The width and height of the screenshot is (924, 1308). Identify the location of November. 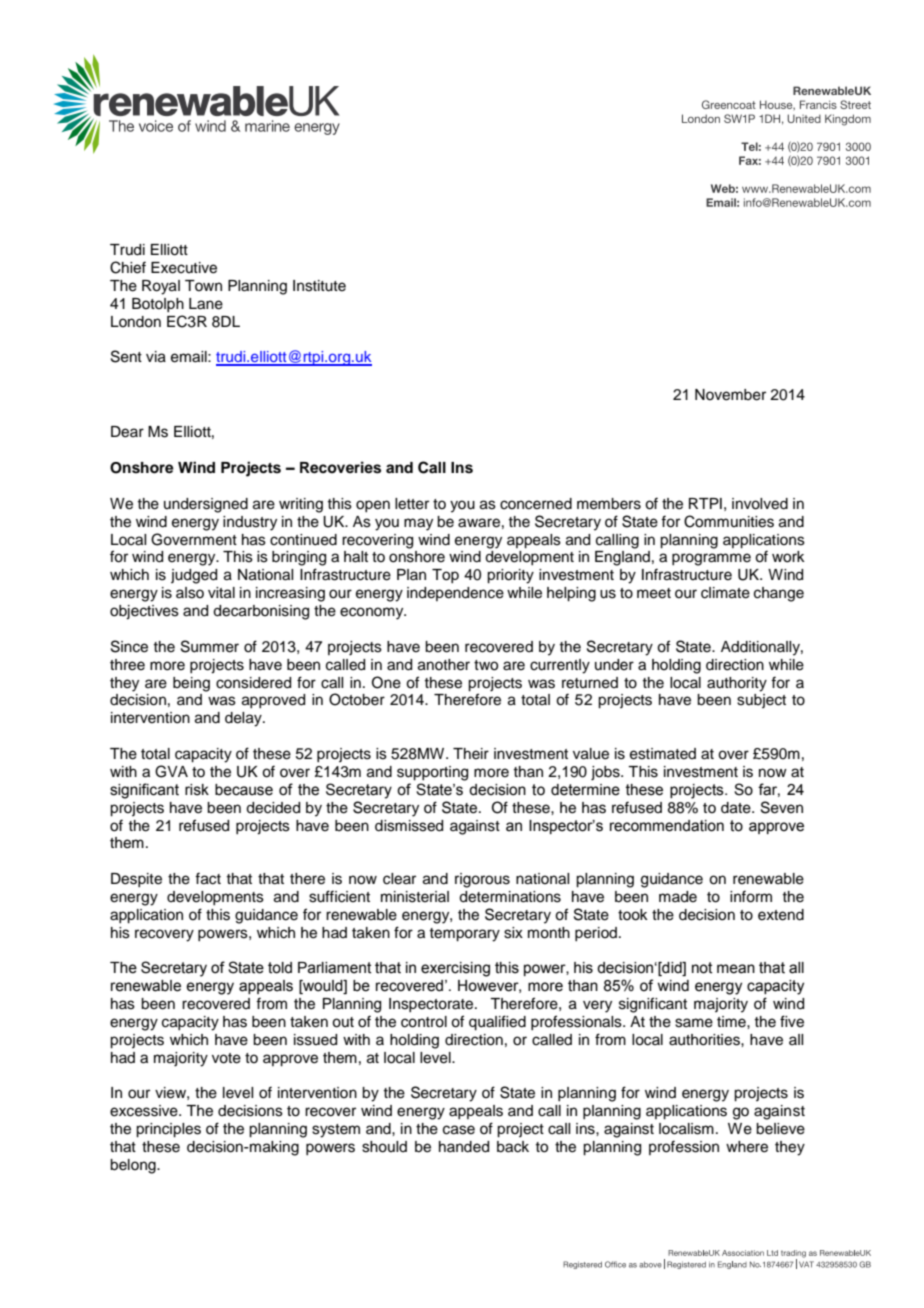
(730, 395).
